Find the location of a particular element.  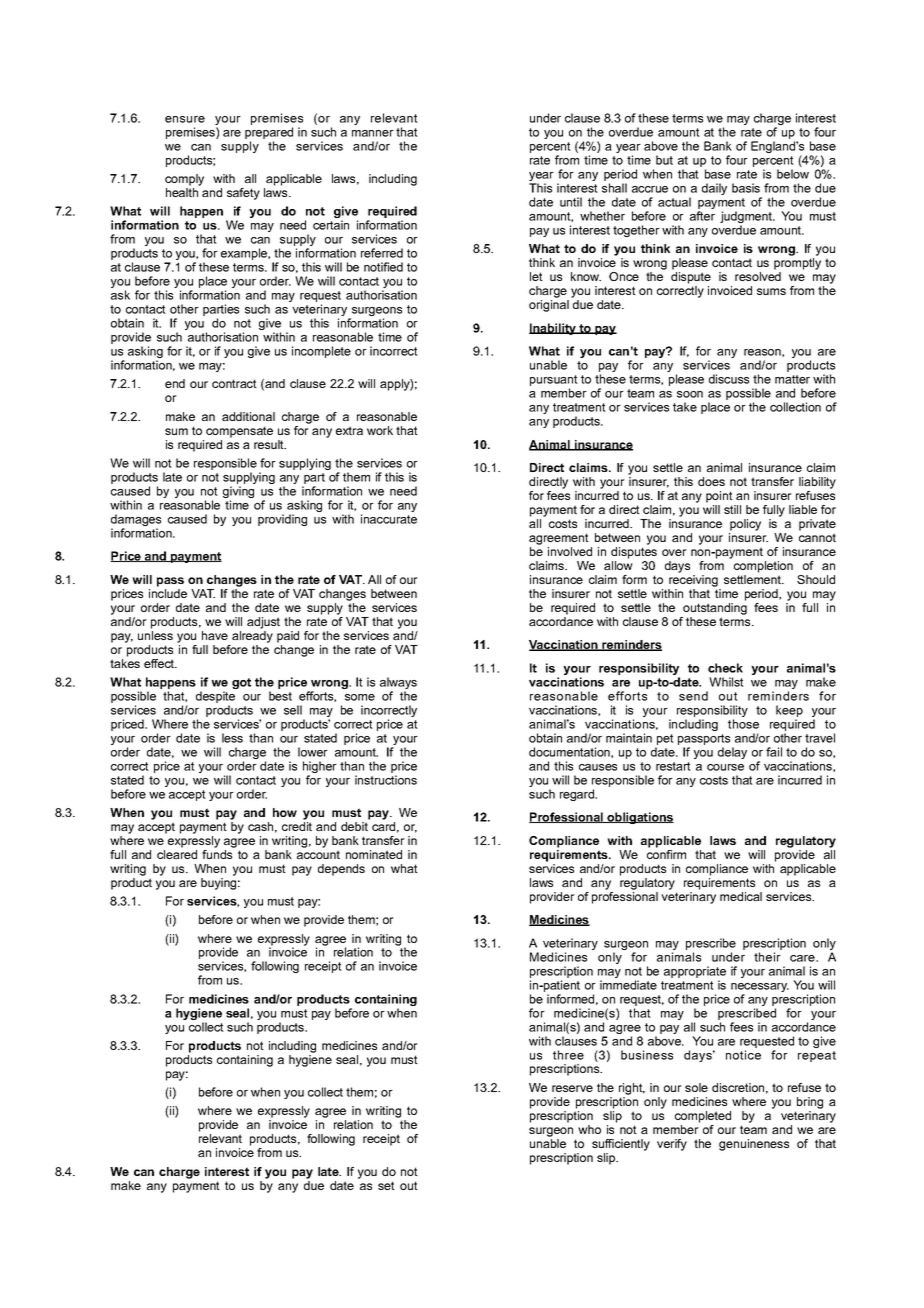

manner is located at coordinates (373, 133).
